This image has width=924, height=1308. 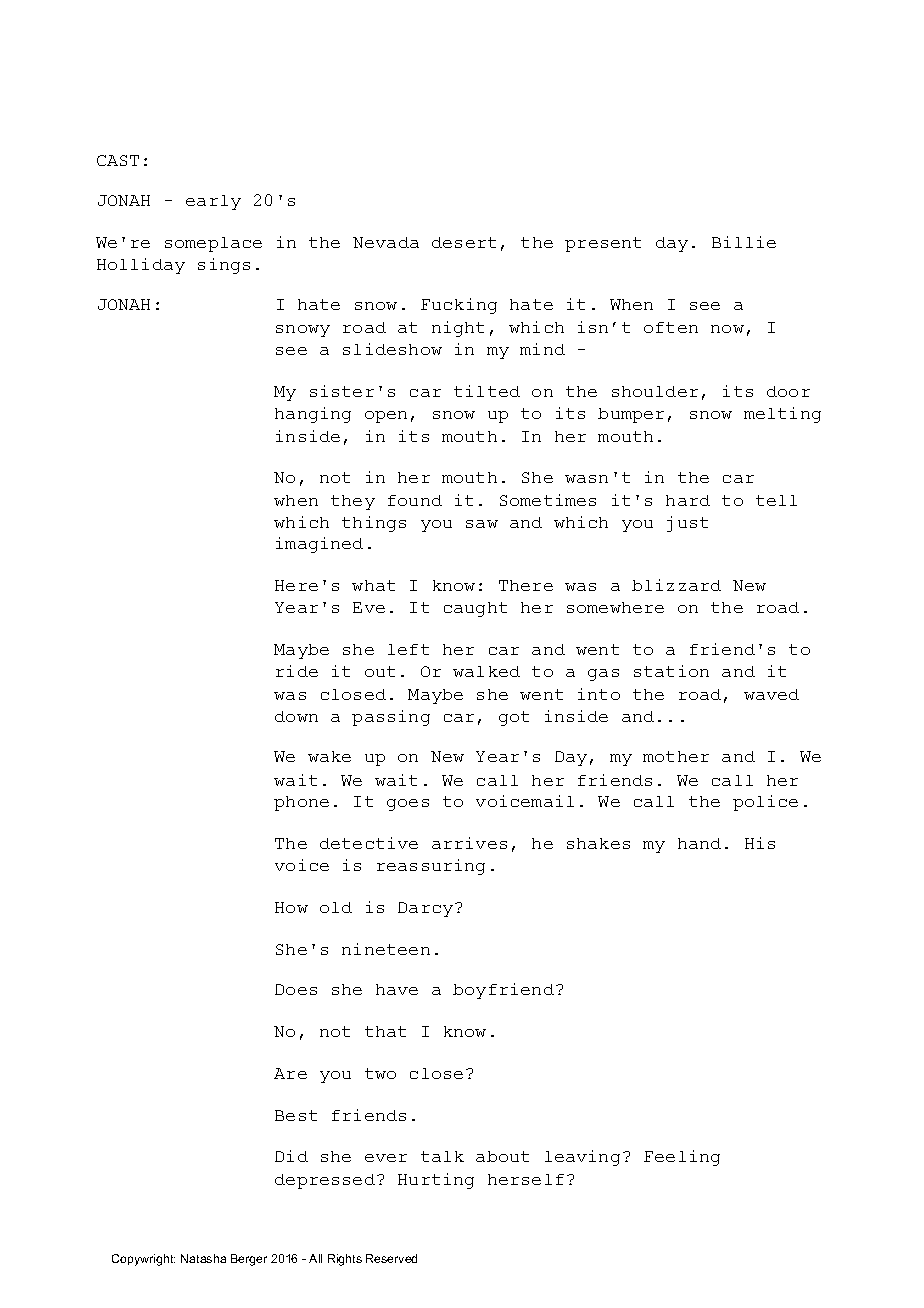 I want to click on Natasha, so click(x=203, y=1258).
